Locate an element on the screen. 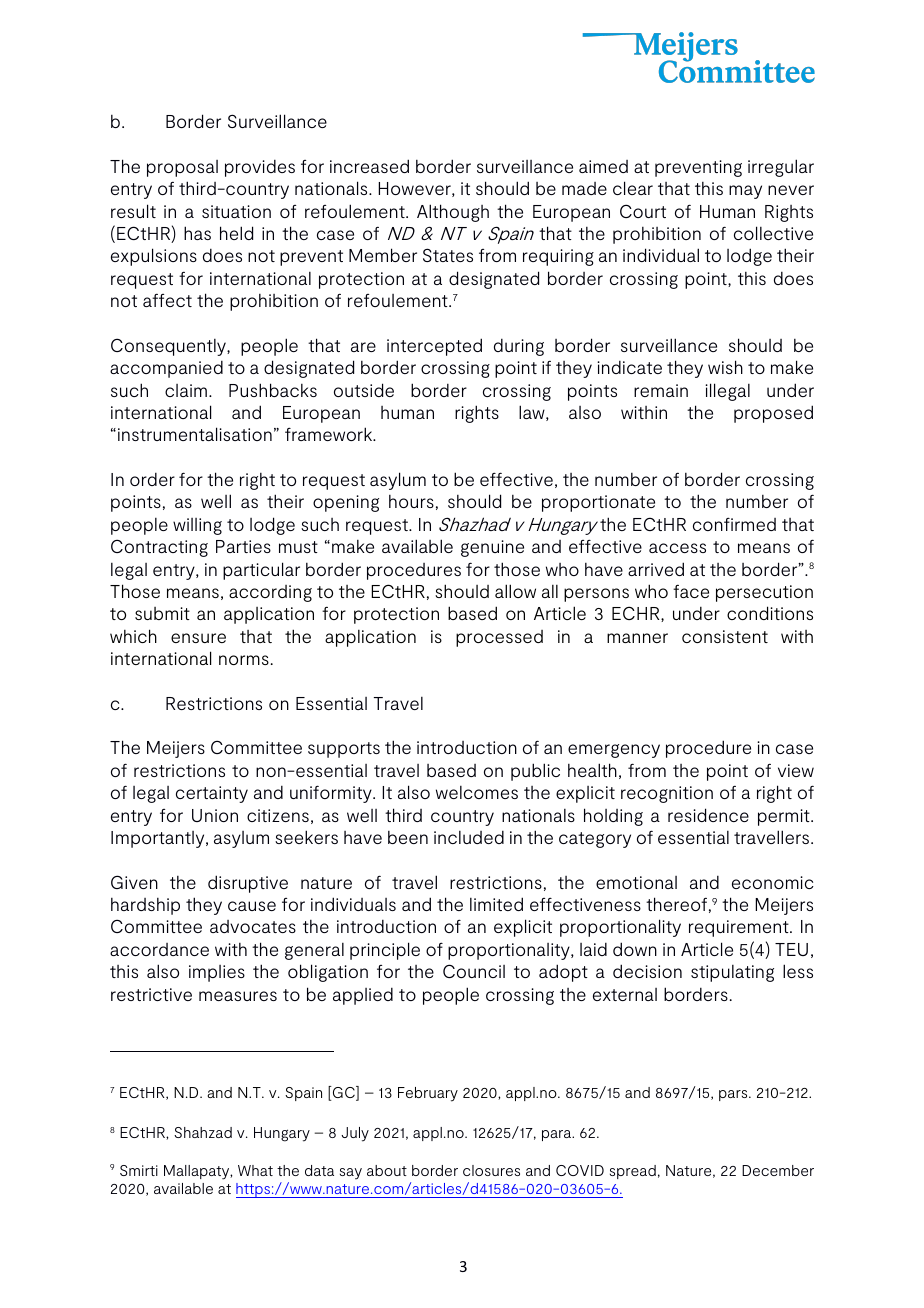 This screenshot has width=924, height=1308. implies is located at coordinates (217, 973).
